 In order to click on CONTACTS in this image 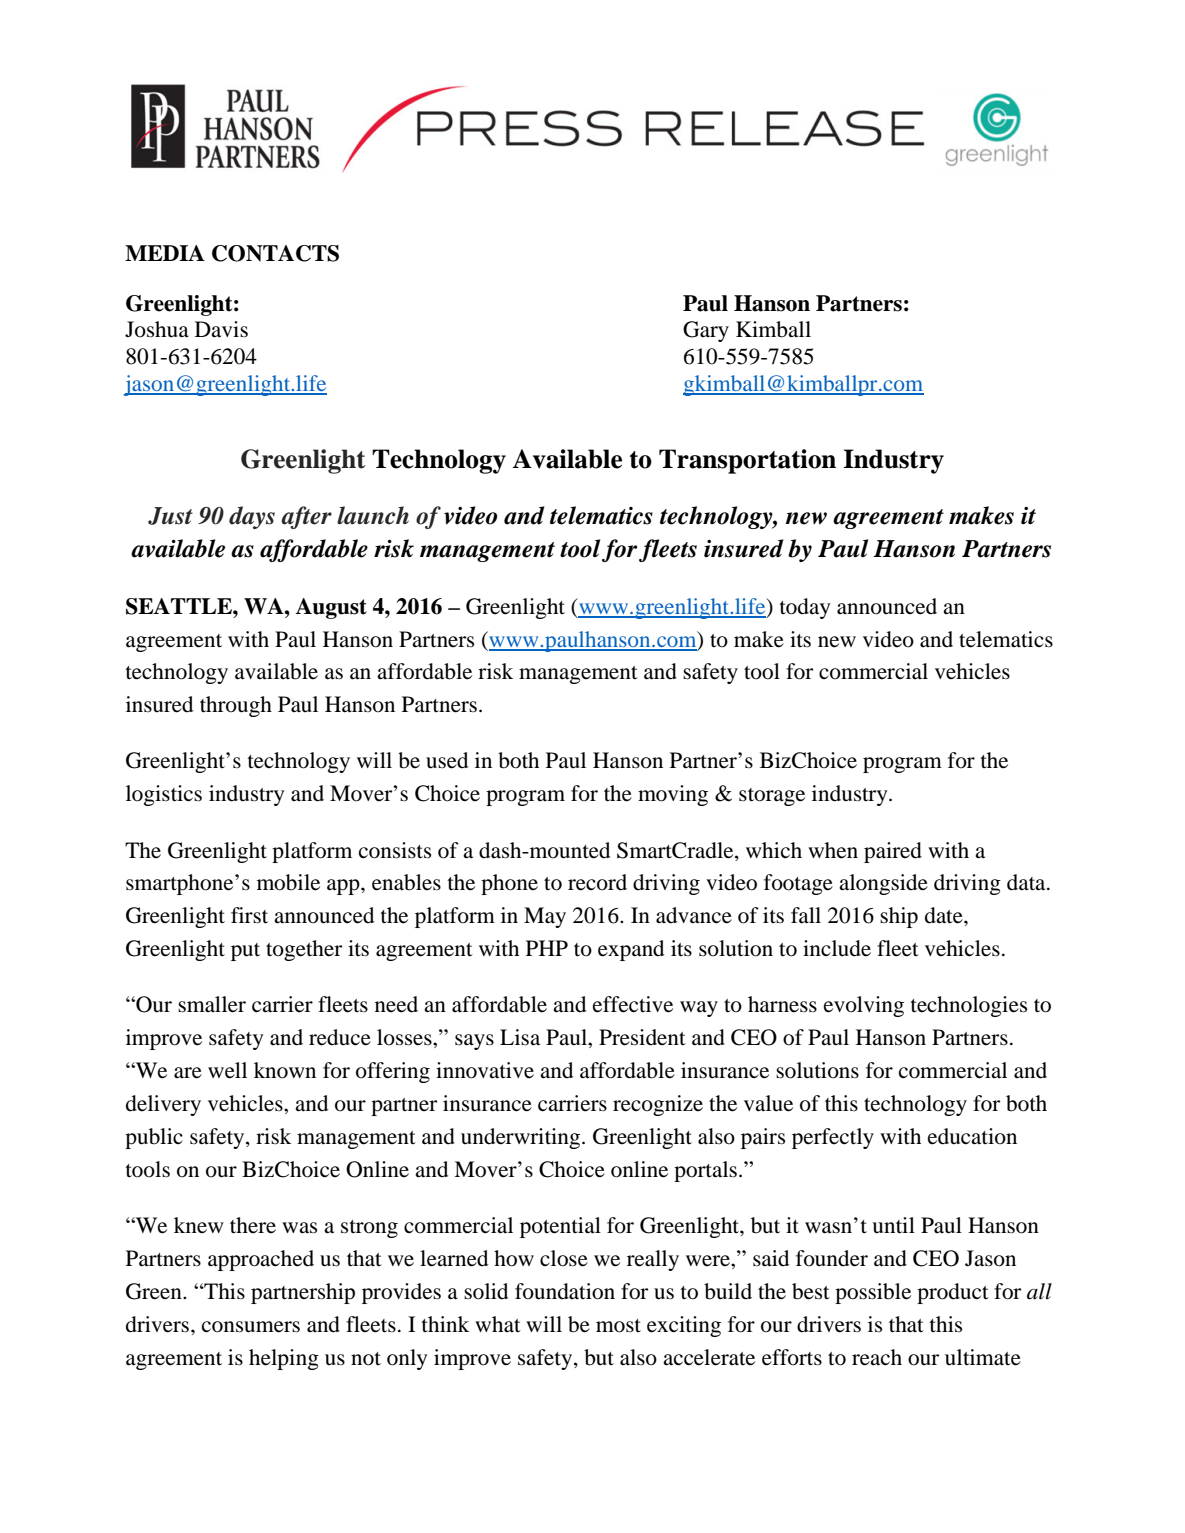, I will do `click(275, 253)`.
